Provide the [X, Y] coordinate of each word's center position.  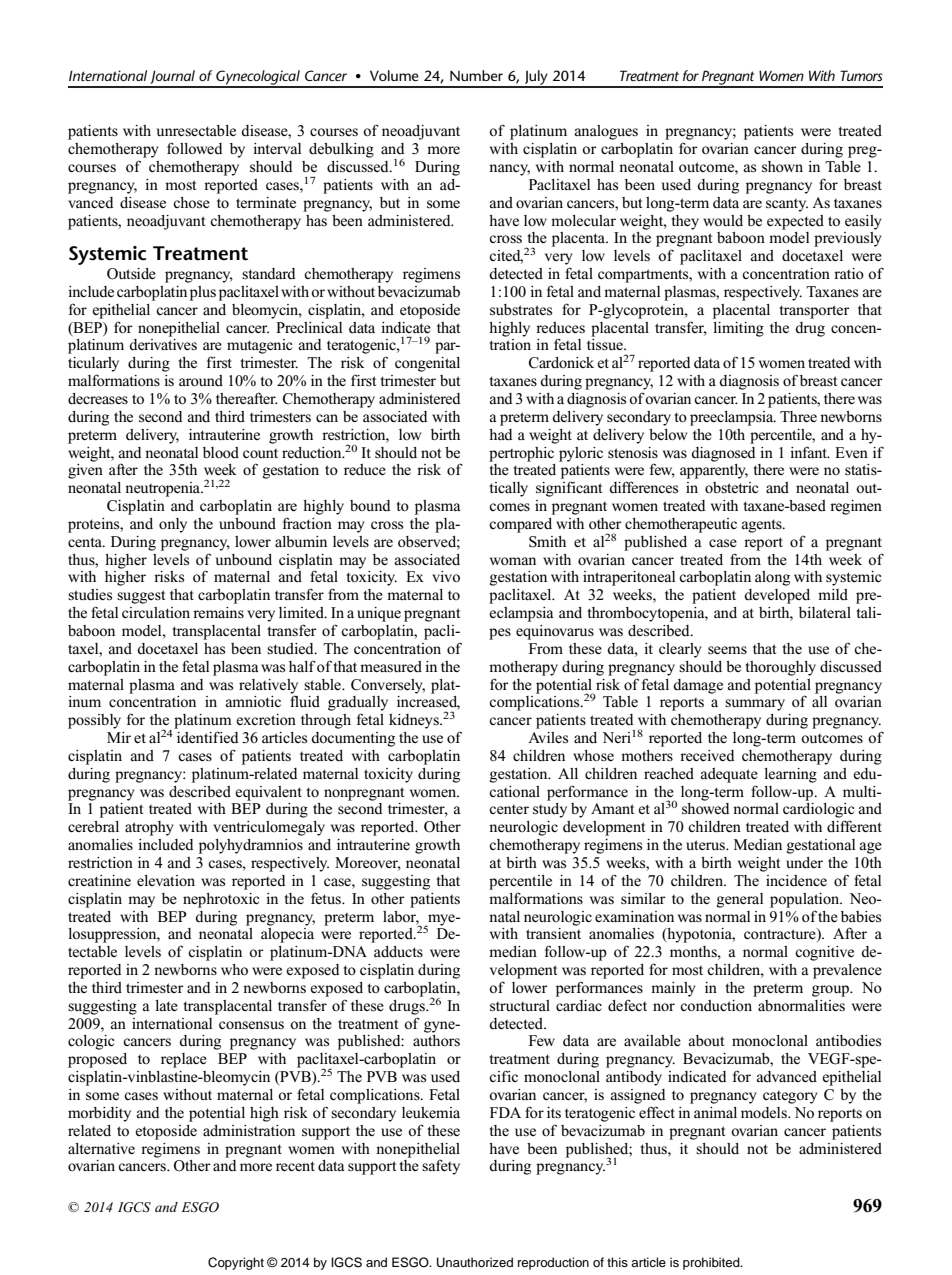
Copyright [236, 1263]
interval [277, 148]
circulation [156, 612]
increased [428, 703]
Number [476, 75]
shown [782, 167]
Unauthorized [475, 1262]
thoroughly [780, 668]
